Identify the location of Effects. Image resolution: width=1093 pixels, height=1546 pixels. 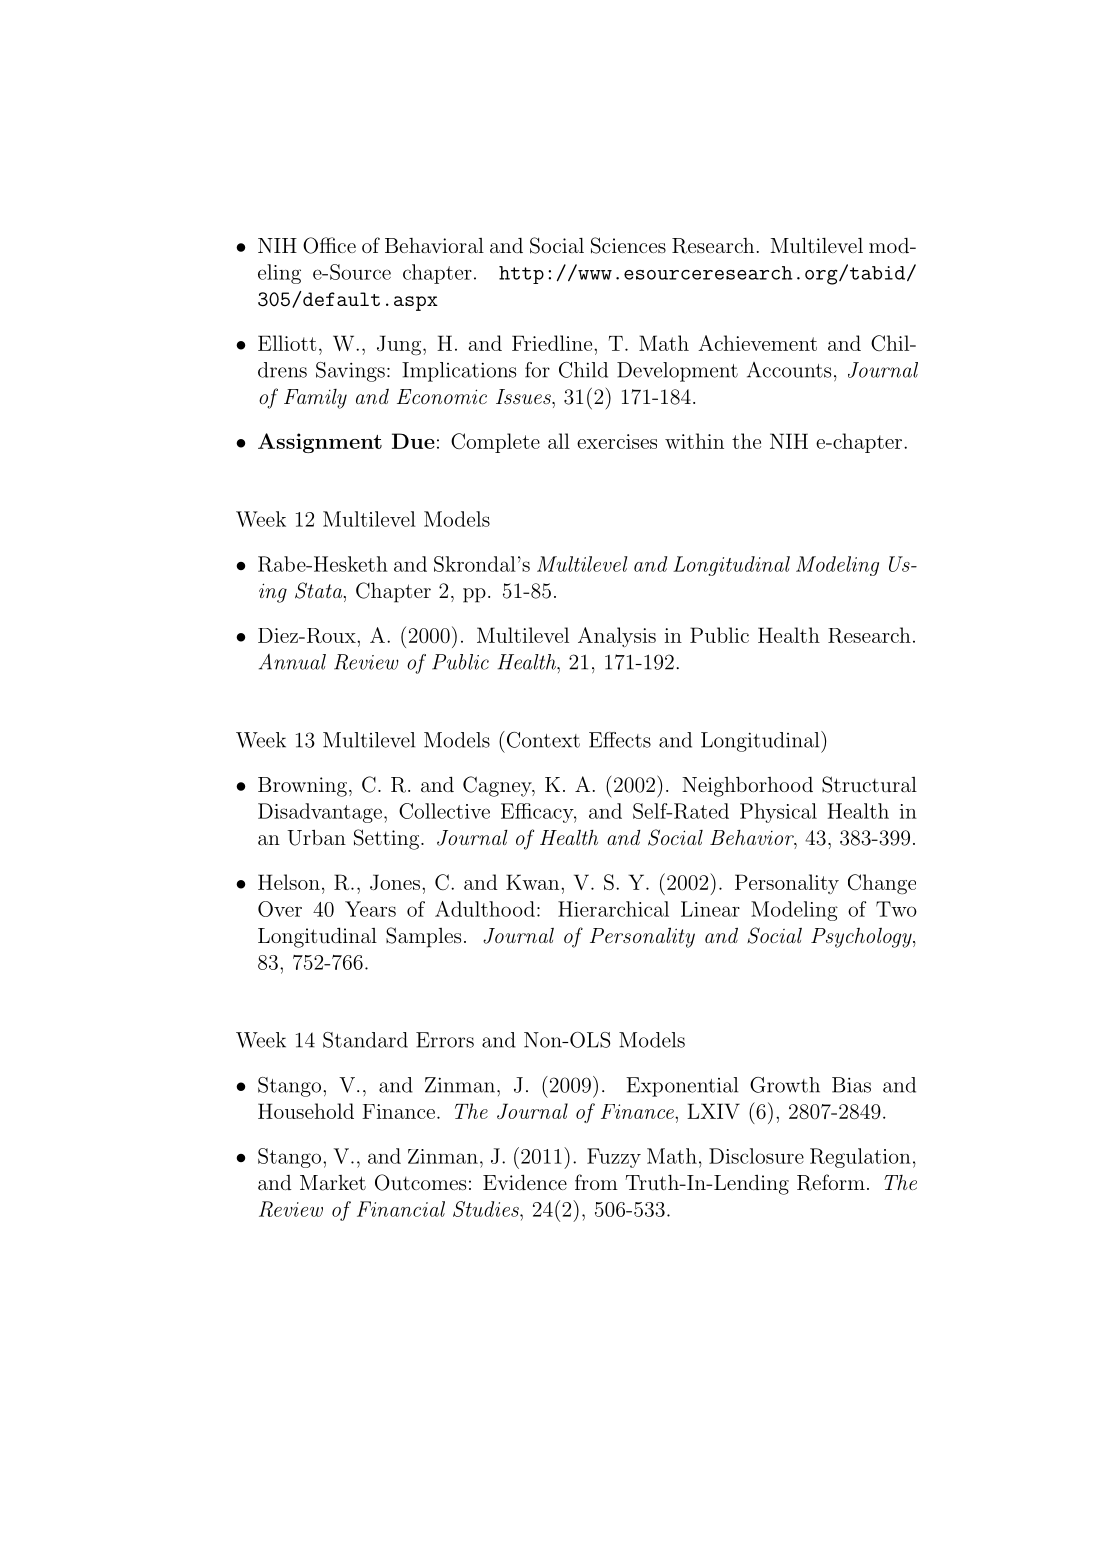
(620, 740).
